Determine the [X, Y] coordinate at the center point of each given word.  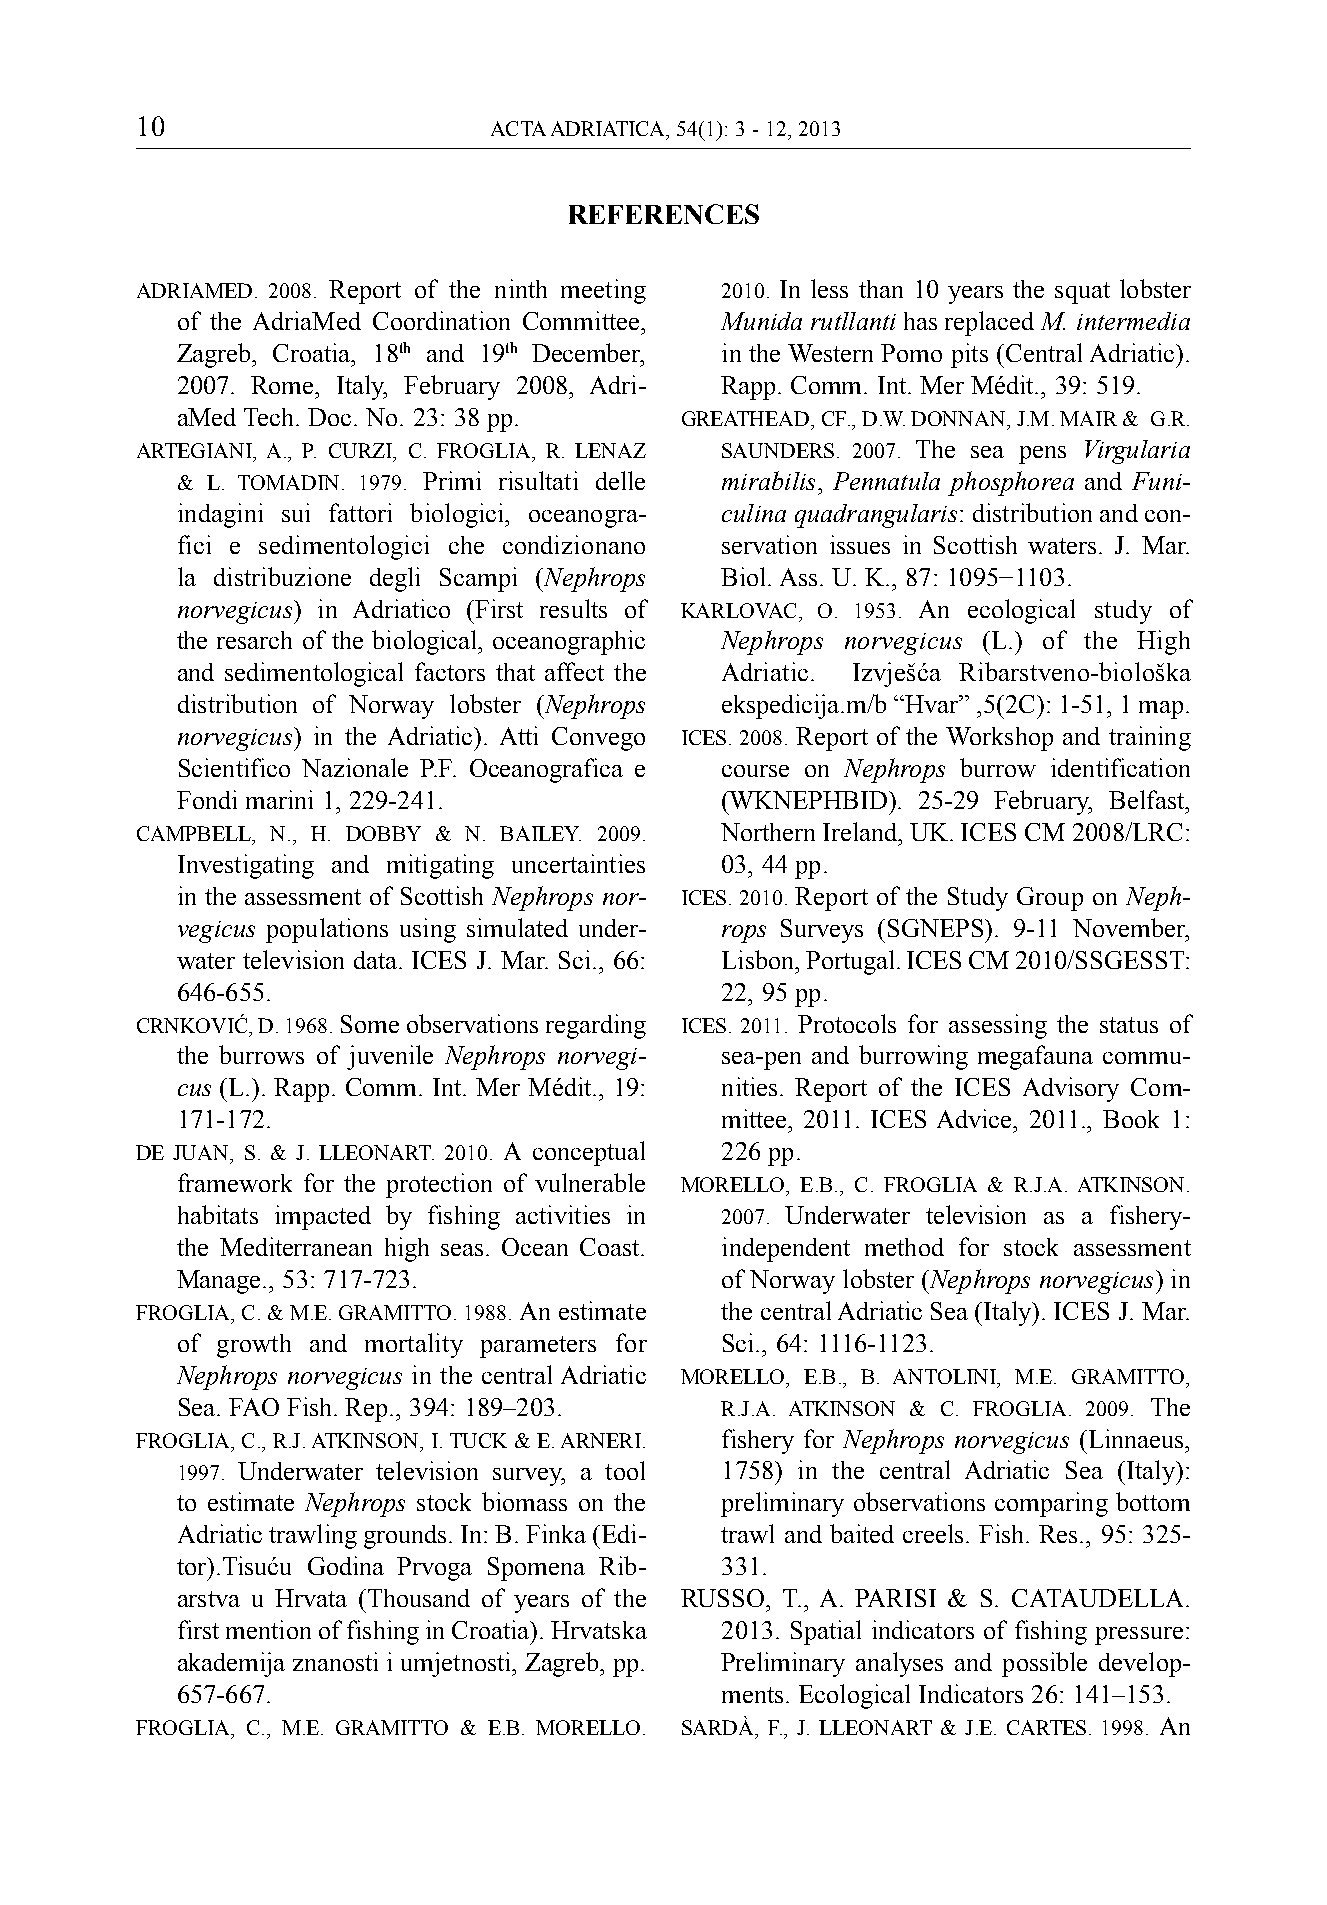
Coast [611, 1247]
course [755, 771]
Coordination [441, 320]
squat [1082, 293]
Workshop [999, 739]
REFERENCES [664, 214]
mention [268, 1629]
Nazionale [355, 767]
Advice [976, 1118]
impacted [323, 1217]
